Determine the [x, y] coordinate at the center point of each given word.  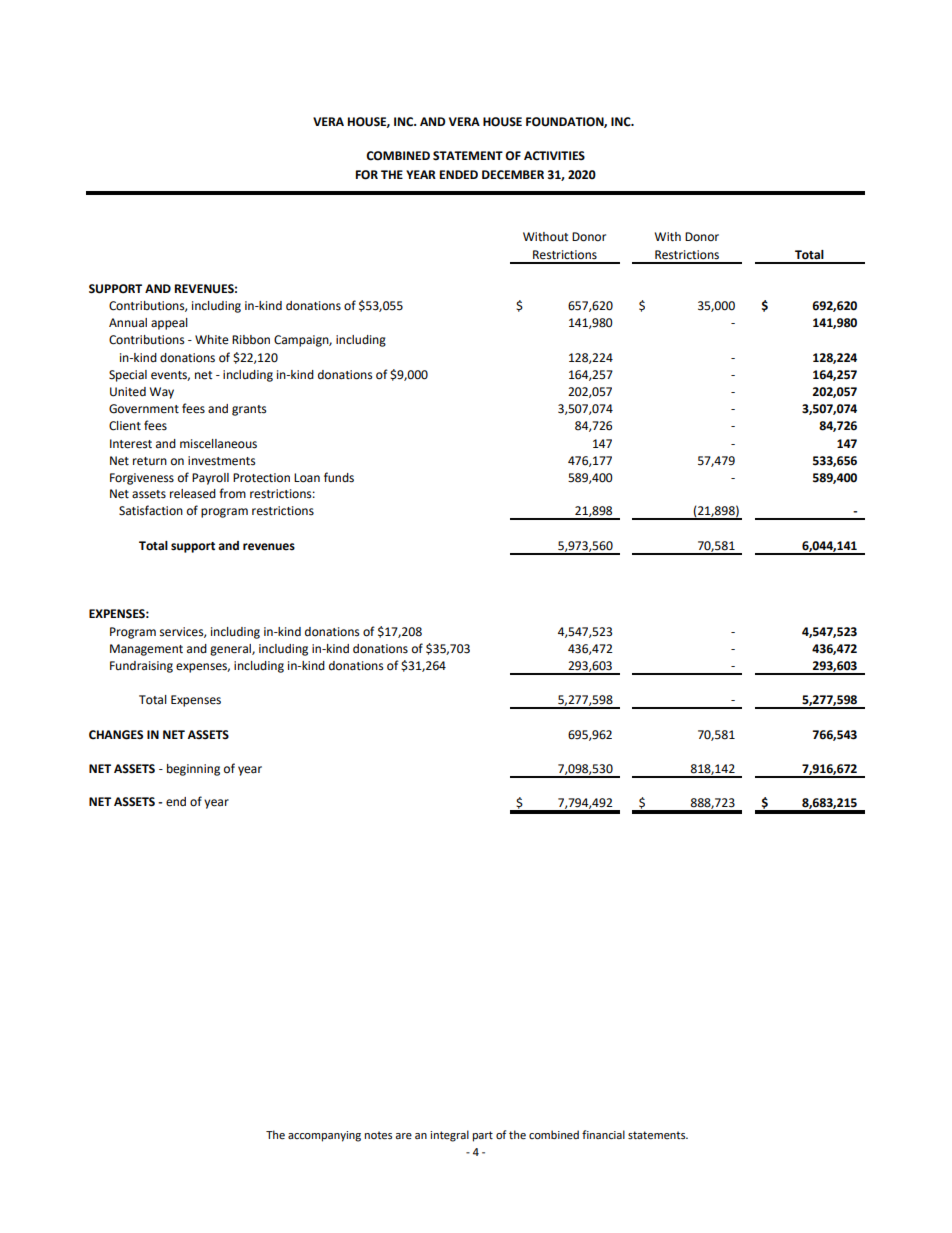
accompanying [324, 1136]
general [231, 650]
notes [378, 1135]
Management [146, 650]
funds [339, 477]
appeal [169, 324]
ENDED [459, 174]
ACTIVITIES [554, 156]
